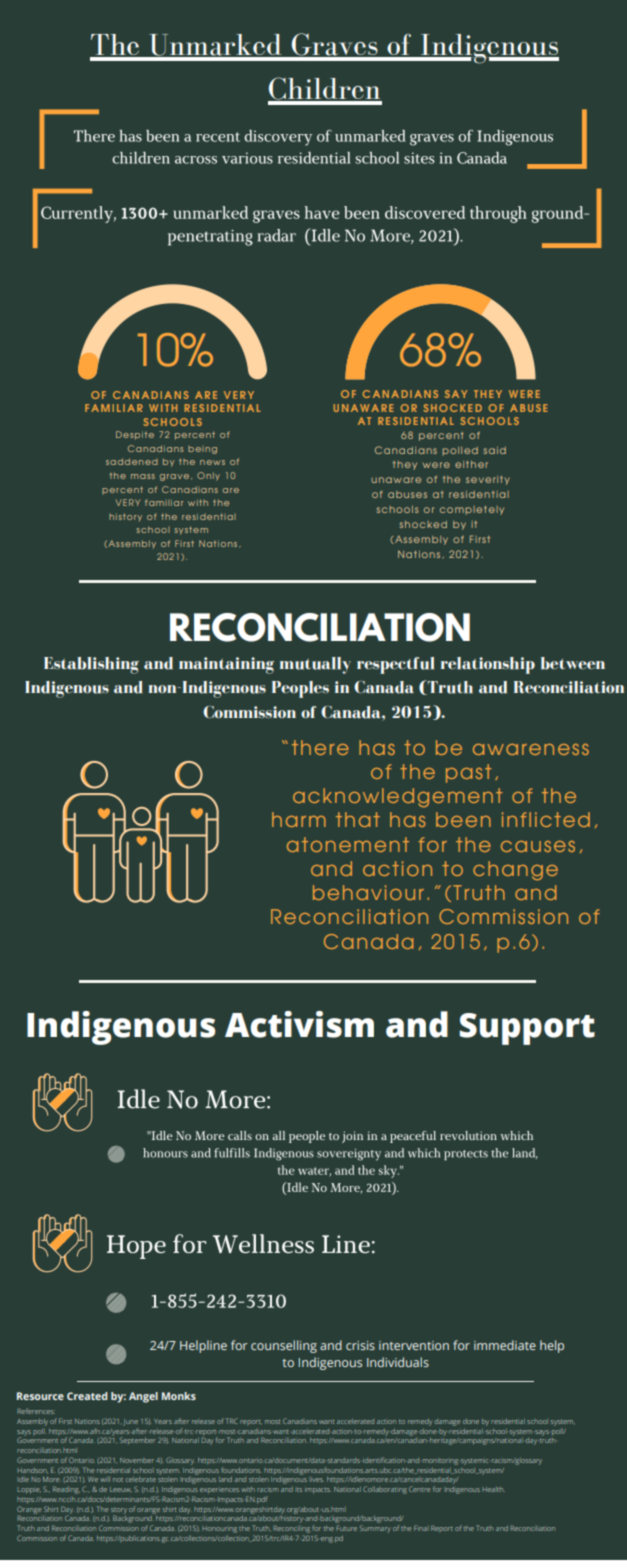  I want to click on saddened, so click(132, 461).
